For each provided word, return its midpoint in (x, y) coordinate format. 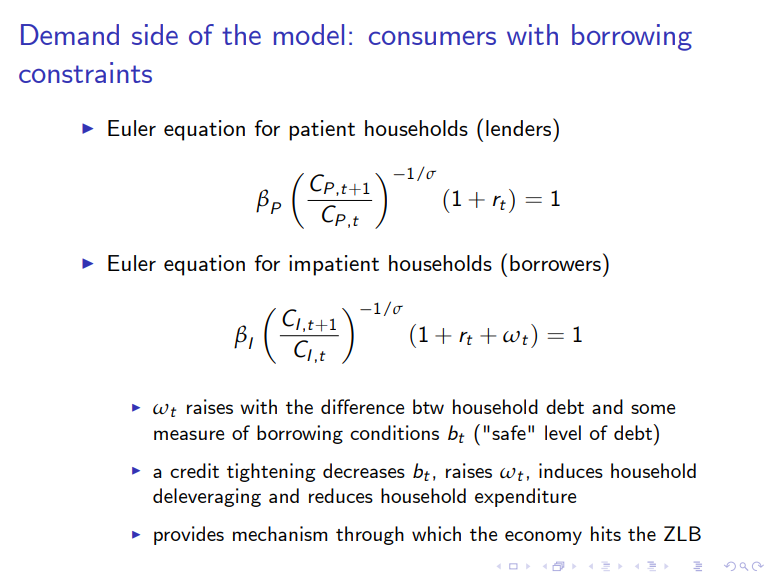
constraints (85, 72)
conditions (394, 432)
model (309, 34)
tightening (271, 472)
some (653, 409)
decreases (364, 470)
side (155, 34)
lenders (520, 127)
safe (509, 432)
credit (194, 470)
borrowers (555, 263)
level (563, 432)
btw (428, 406)
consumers (432, 38)
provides (189, 535)
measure (189, 435)
